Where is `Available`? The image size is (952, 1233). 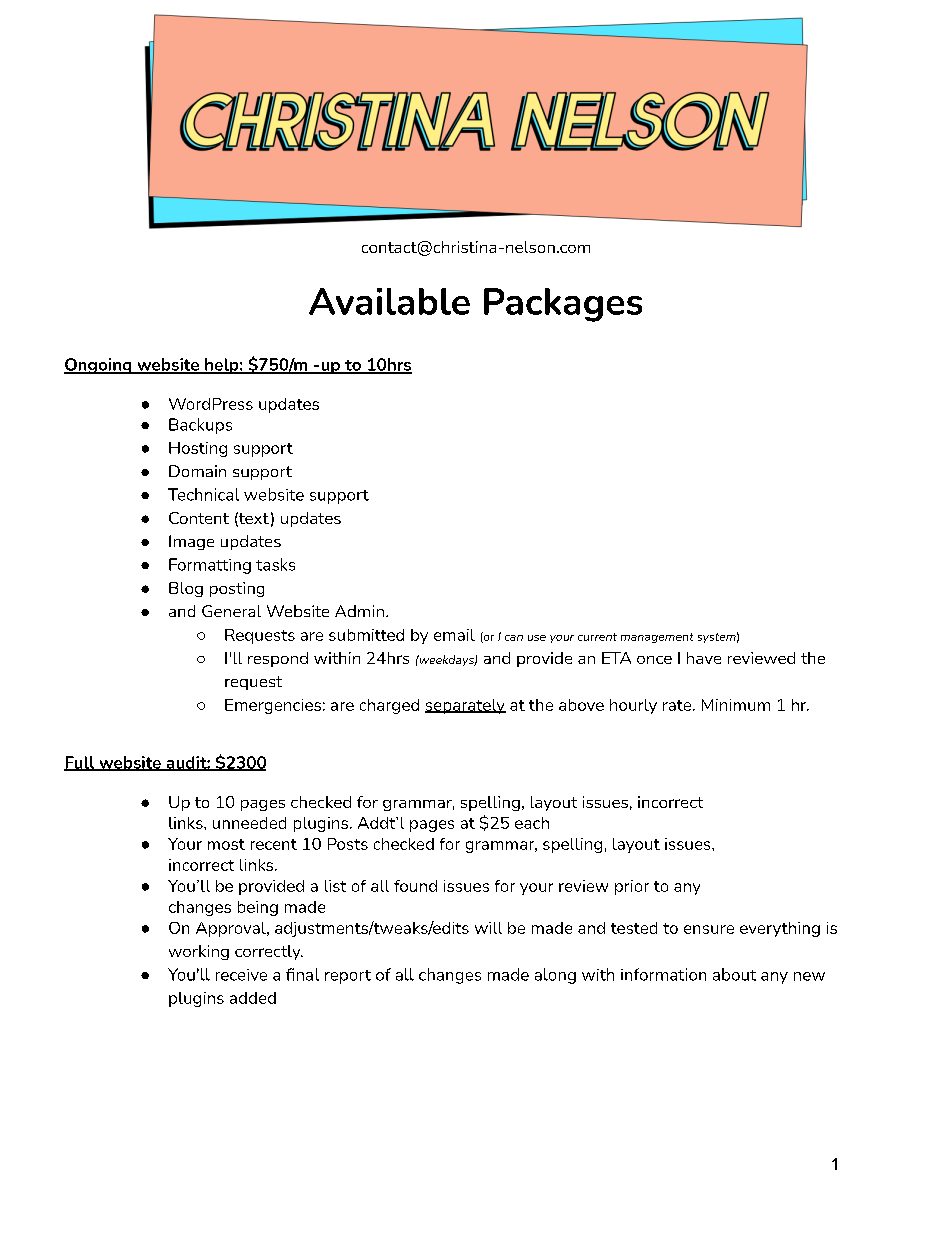
Available is located at coordinates (389, 301).
